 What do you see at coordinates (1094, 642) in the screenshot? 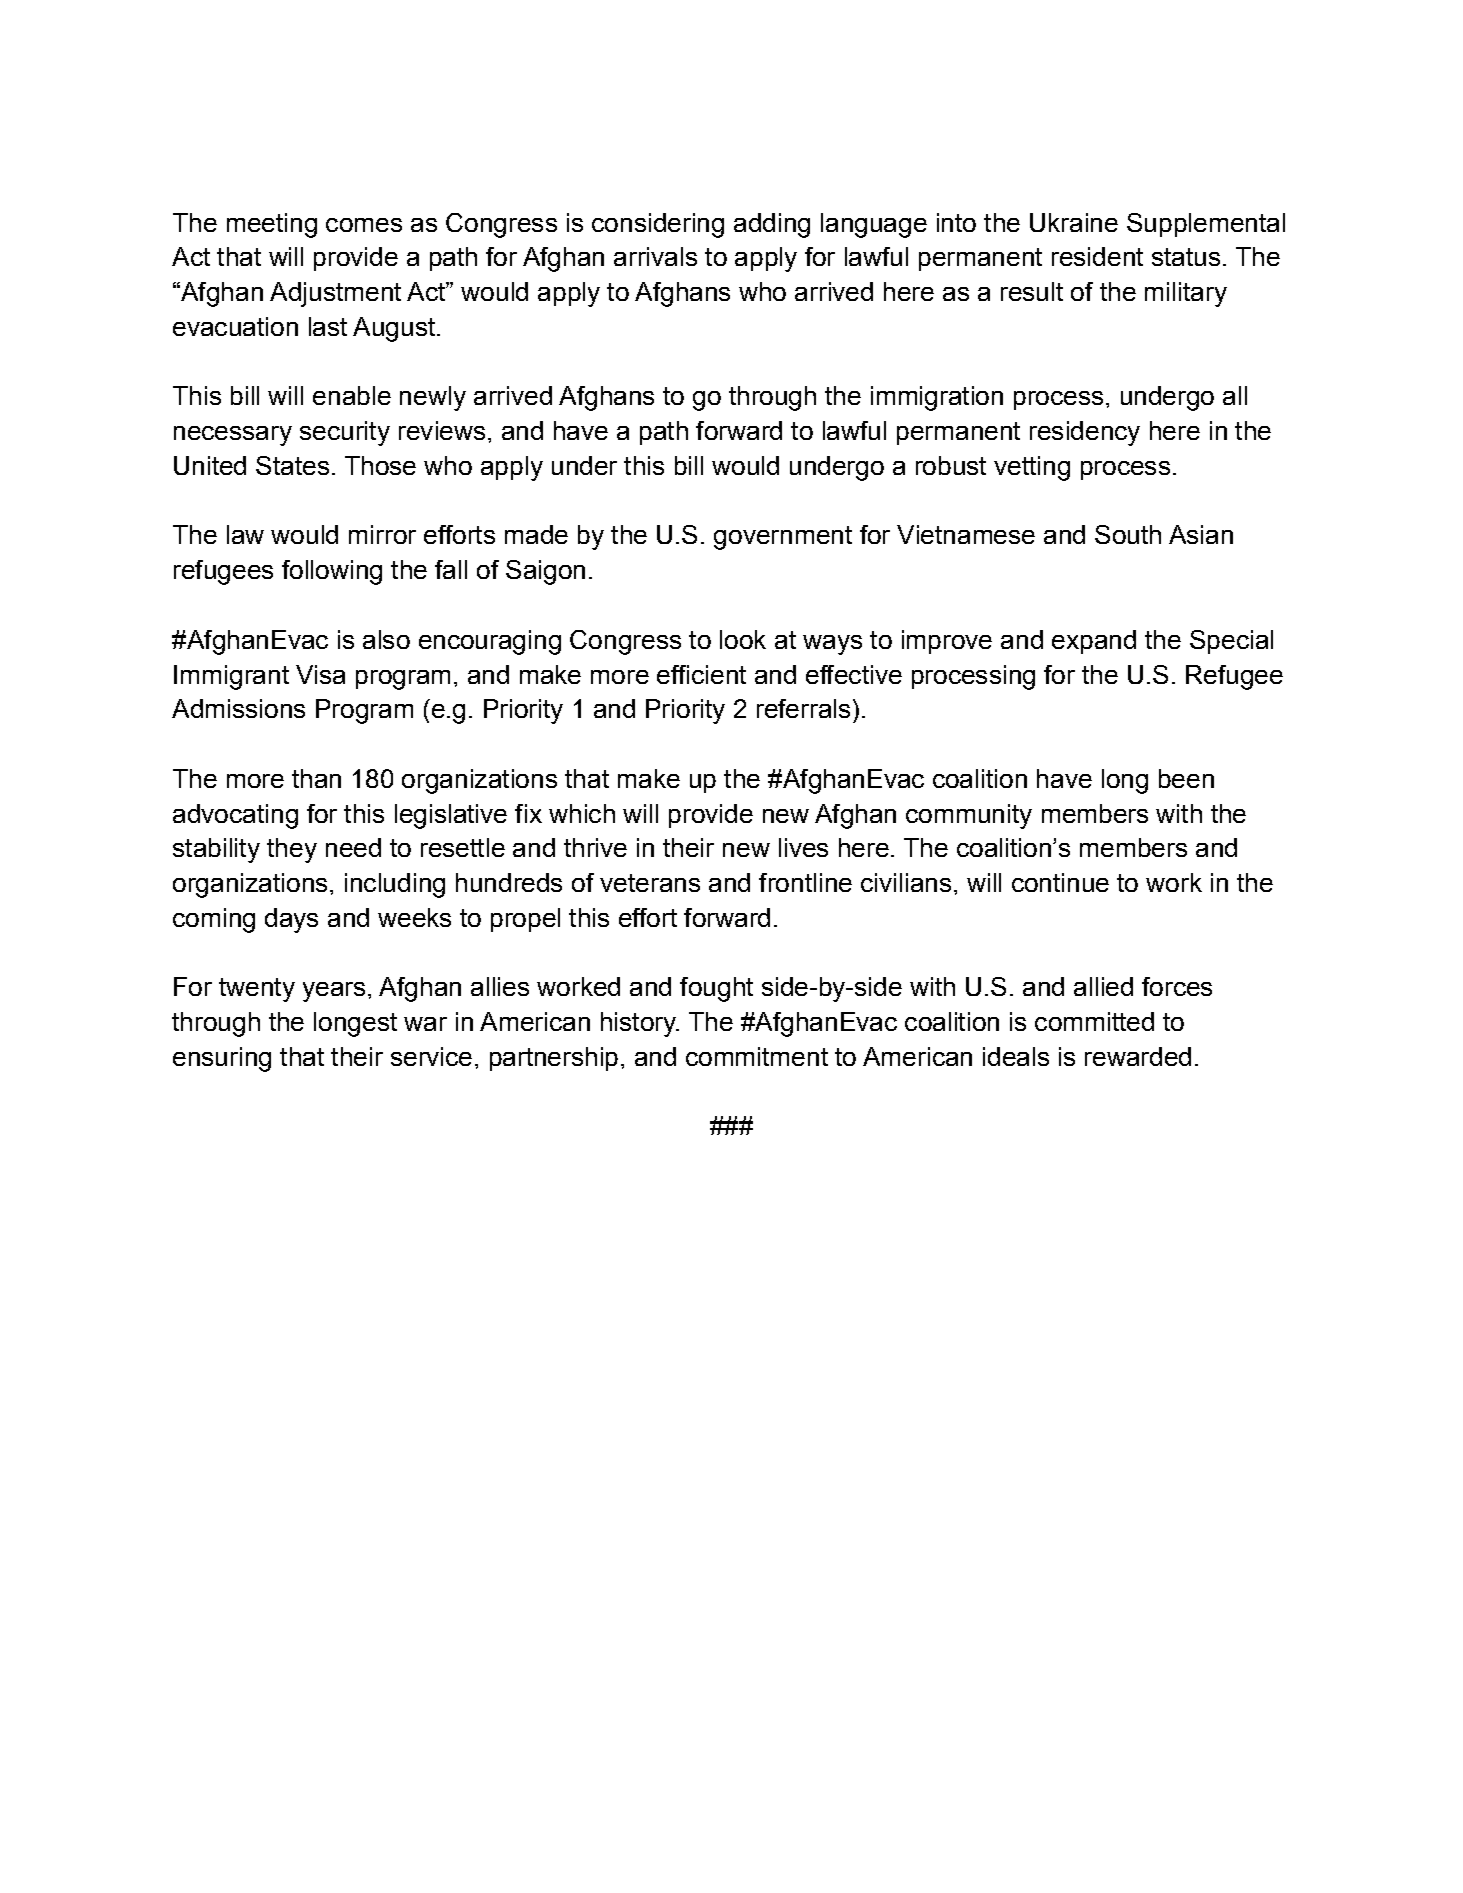
I see `expand` at bounding box center [1094, 642].
